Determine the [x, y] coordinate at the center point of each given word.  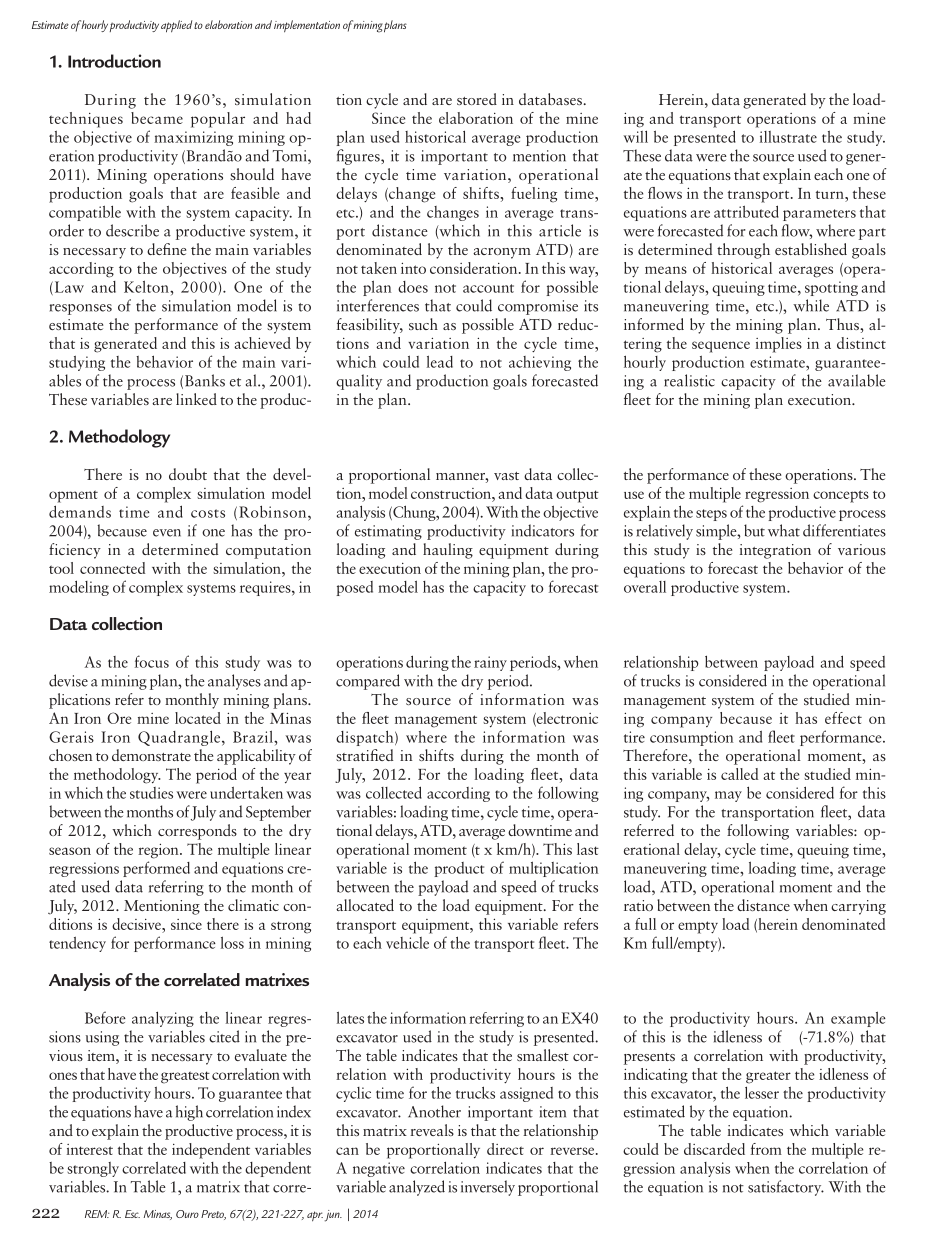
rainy [490, 663]
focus [152, 661]
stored [477, 99]
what [784, 530]
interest [90, 1149]
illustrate [788, 137]
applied [176, 26]
